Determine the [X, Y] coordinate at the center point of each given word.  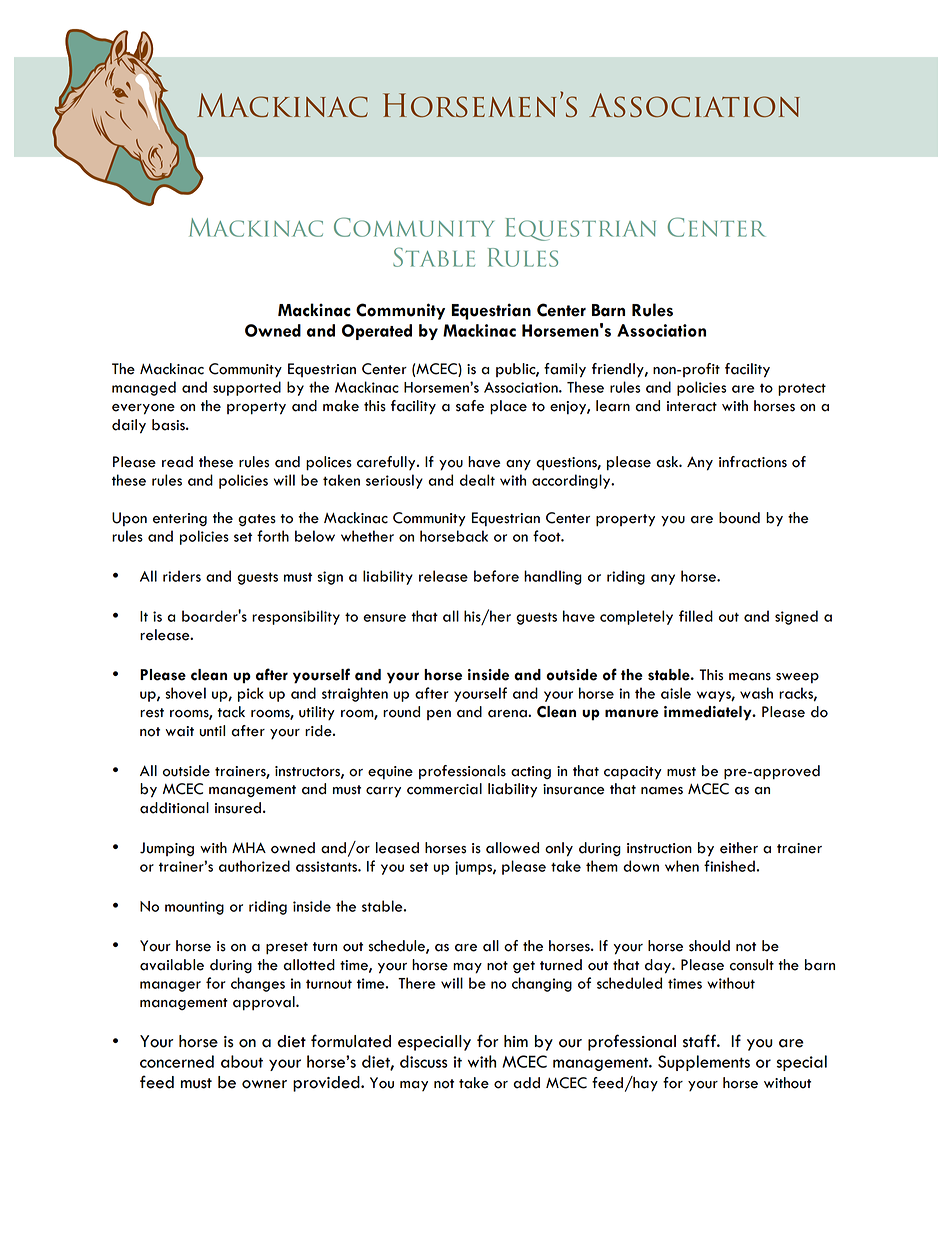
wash [756, 693]
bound [739, 518]
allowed [512, 848]
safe [470, 406]
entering [180, 519]
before [496, 576]
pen [439, 715]
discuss [424, 1061]
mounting [194, 908]
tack [231, 712]
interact [692, 406]
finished [729, 866]
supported [247, 388]
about [242, 1061]
